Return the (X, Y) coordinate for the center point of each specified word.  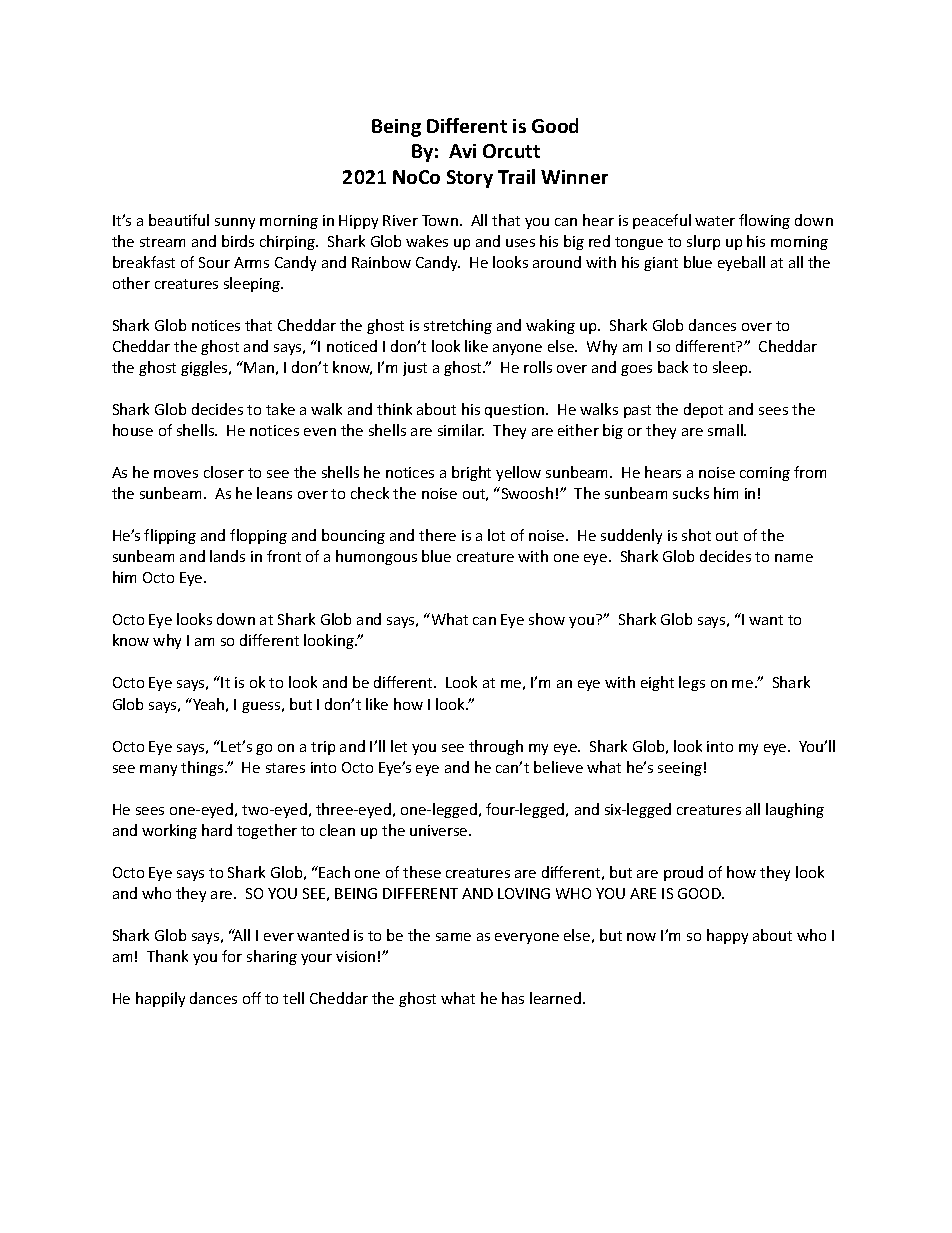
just (415, 369)
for (232, 956)
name (794, 558)
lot (496, 535)
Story (470, 179)
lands (227, 556)
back (673, 367)
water (715, 221)
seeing (680, 769)
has (513, 998)
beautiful (179, 220)
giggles (205, 368)
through (496, 747)
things (203, 768)
